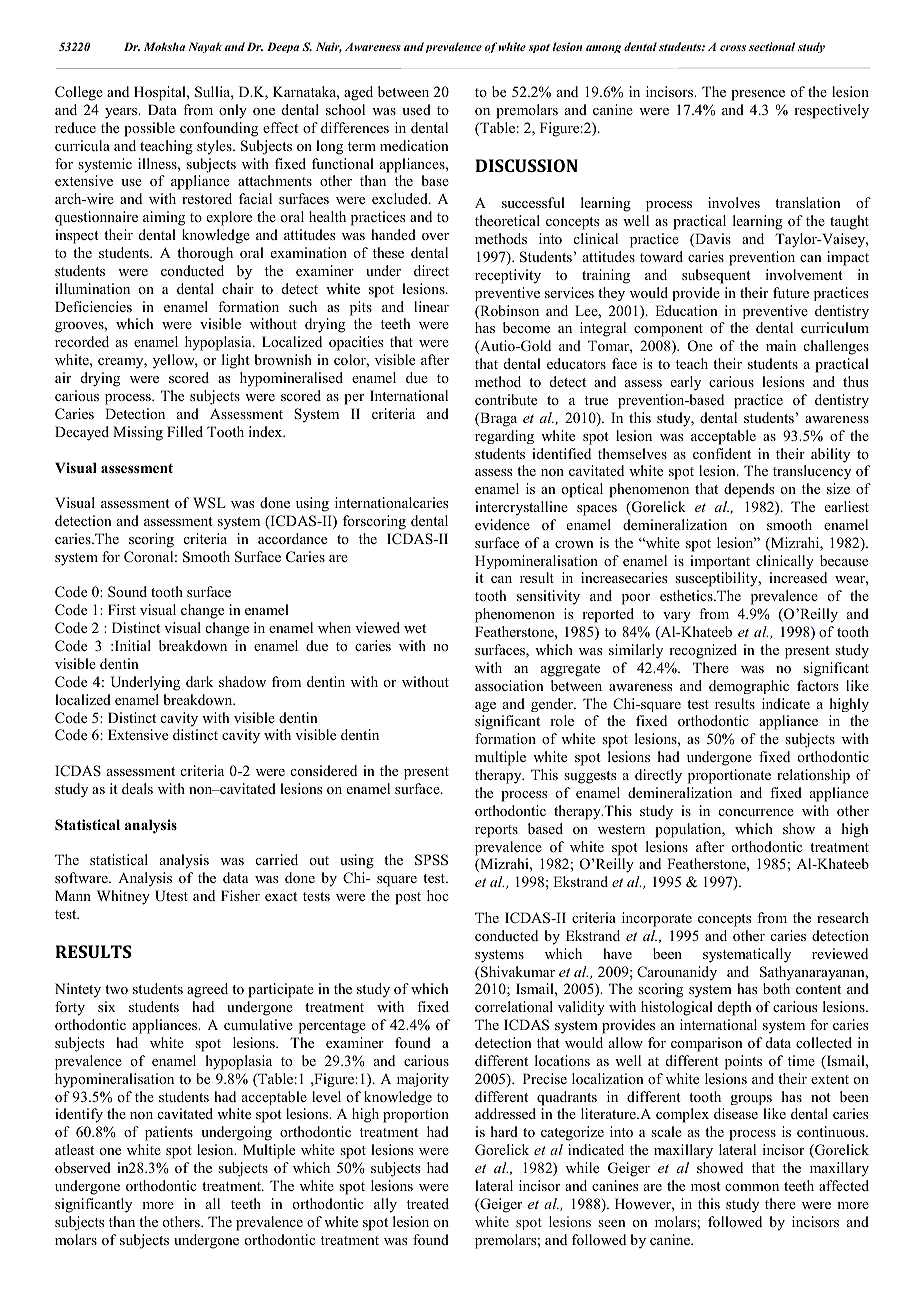 The height and width of the page is (1308, 924). What do you see at coordinates (123, 897) in the page?
I see `Whitney` at bounding box center [123, 897].
